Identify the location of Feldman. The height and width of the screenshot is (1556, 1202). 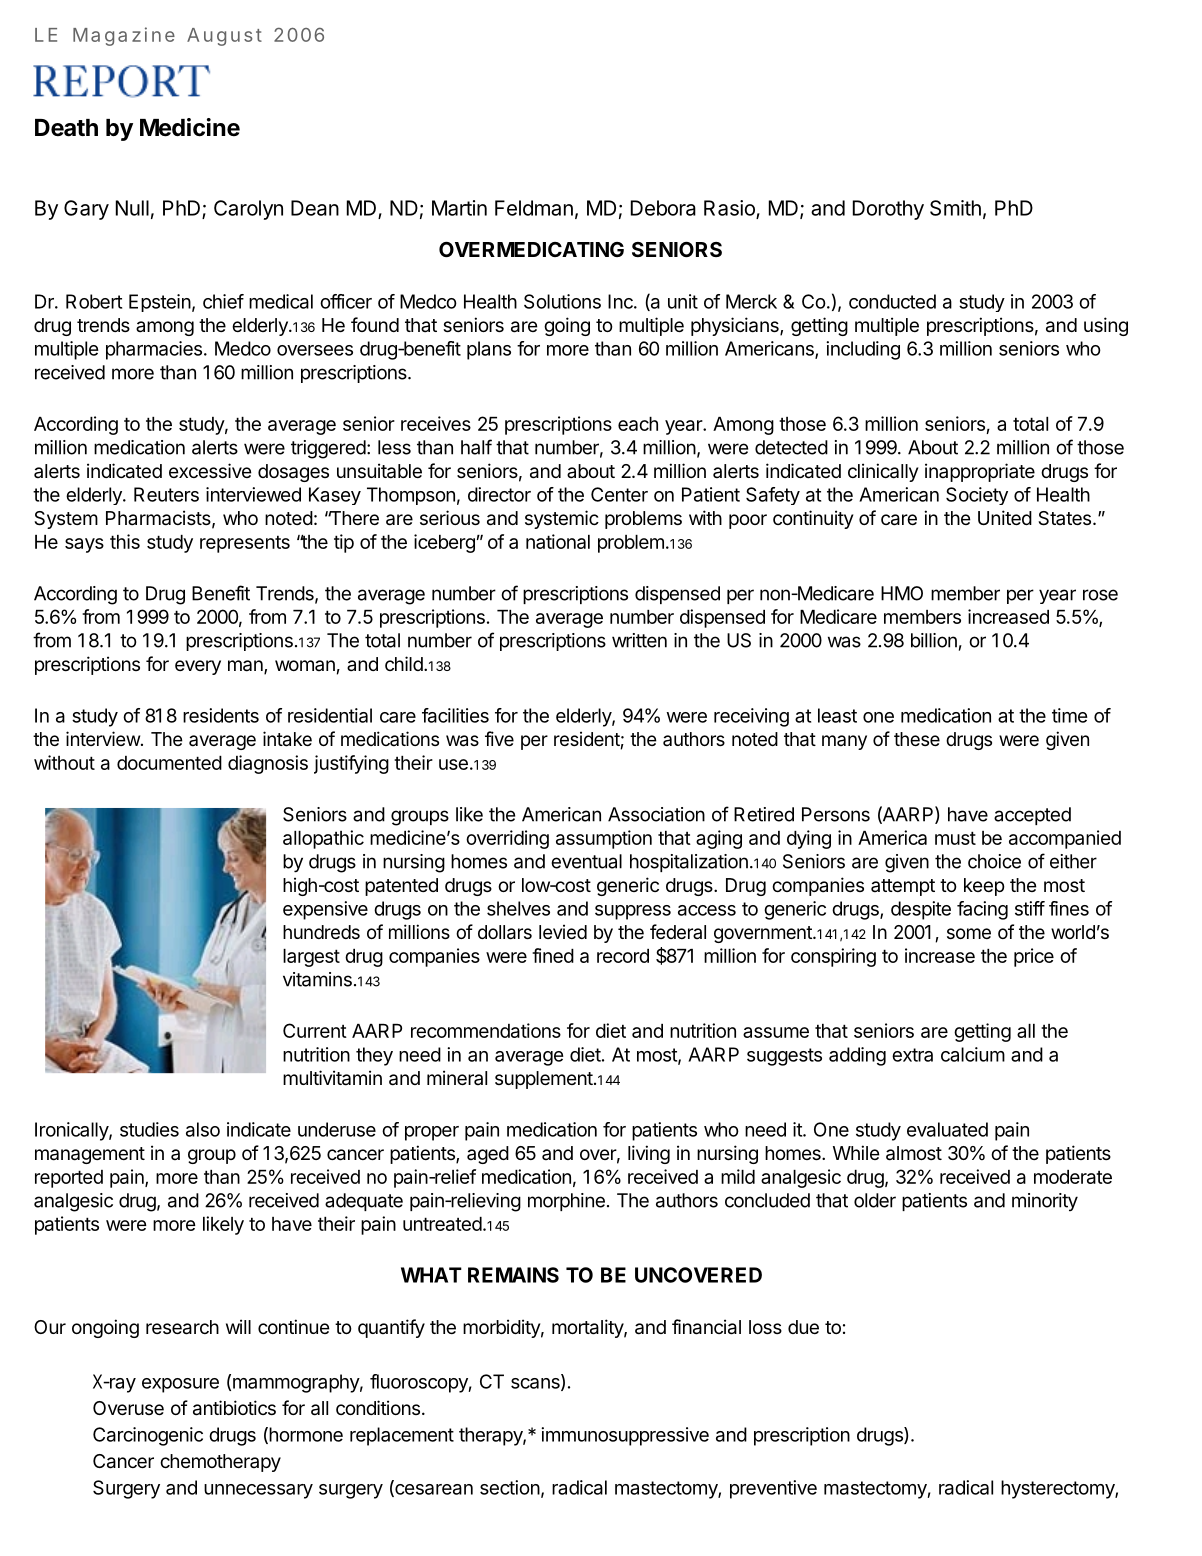
(534, 208).
